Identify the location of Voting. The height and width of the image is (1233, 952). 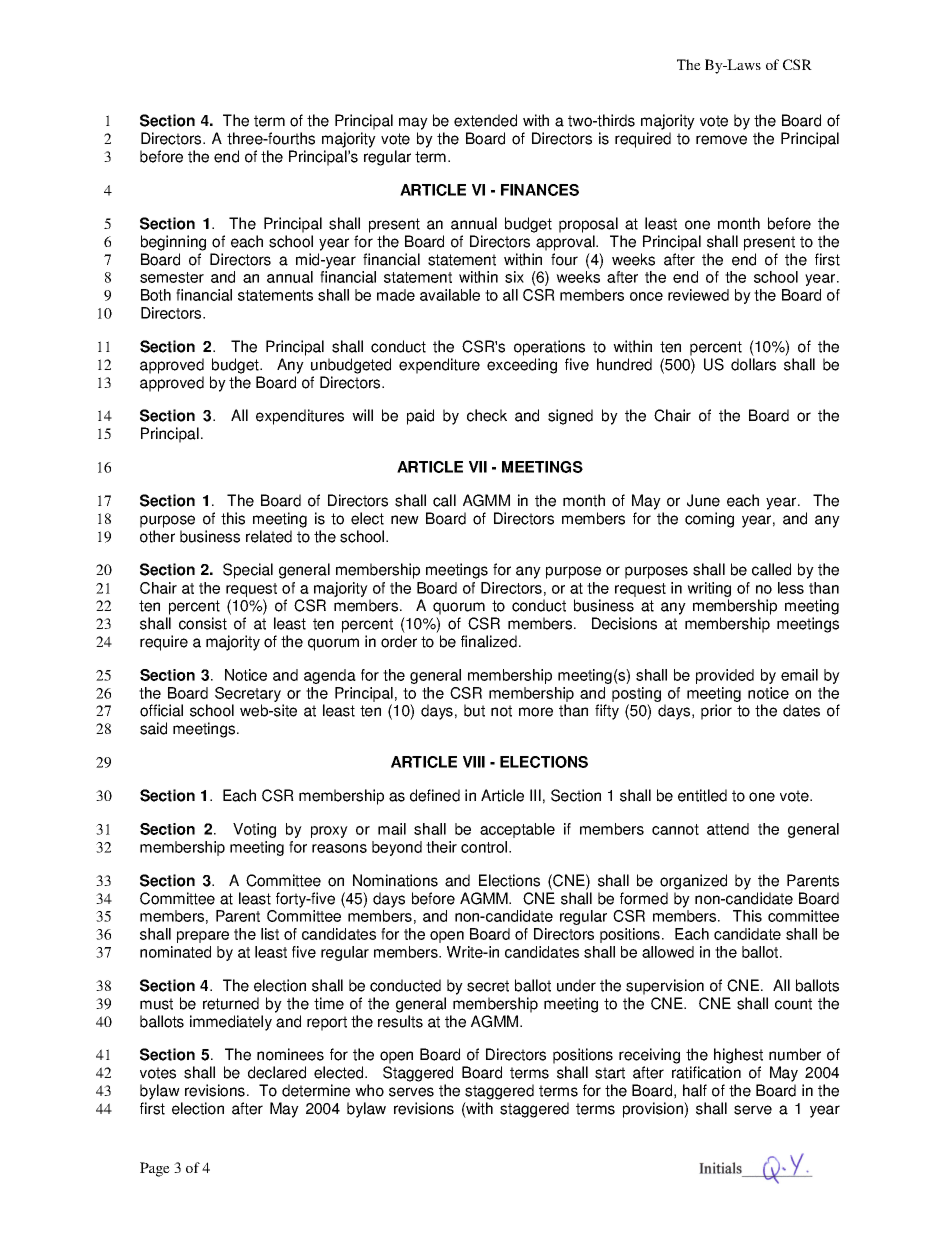
(254, 830).
